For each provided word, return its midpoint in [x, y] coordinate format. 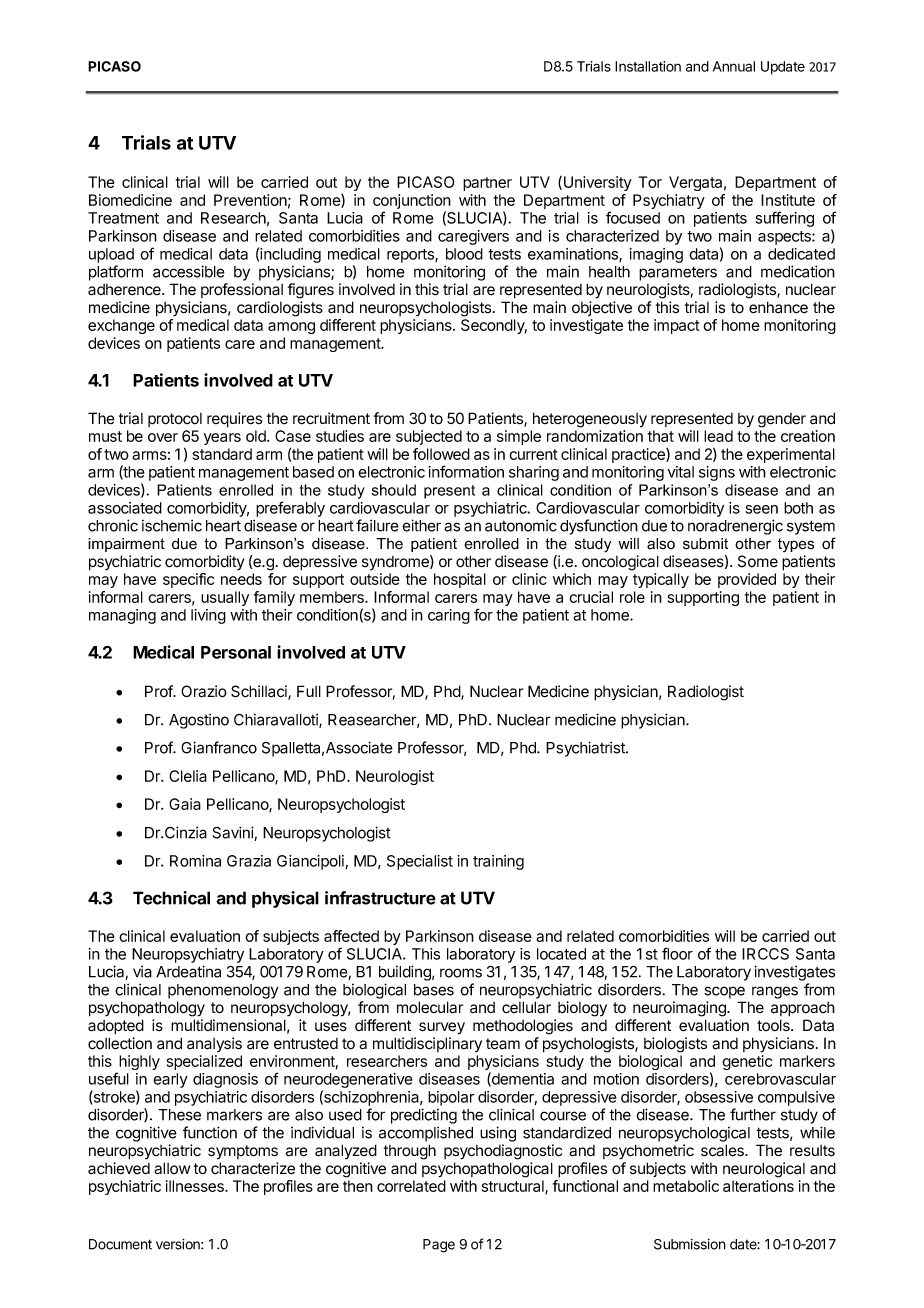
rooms [461, 973]
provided [747, 580]
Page [439, 1246]
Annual [734, 66]
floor [677, 953]
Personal [236, 652]
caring [449, 616]
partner [487, 184]
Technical [171, 898]
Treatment [123, 218]
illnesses [196, 1186]
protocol [175, 420]
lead [718, 436]
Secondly [494, 326]
